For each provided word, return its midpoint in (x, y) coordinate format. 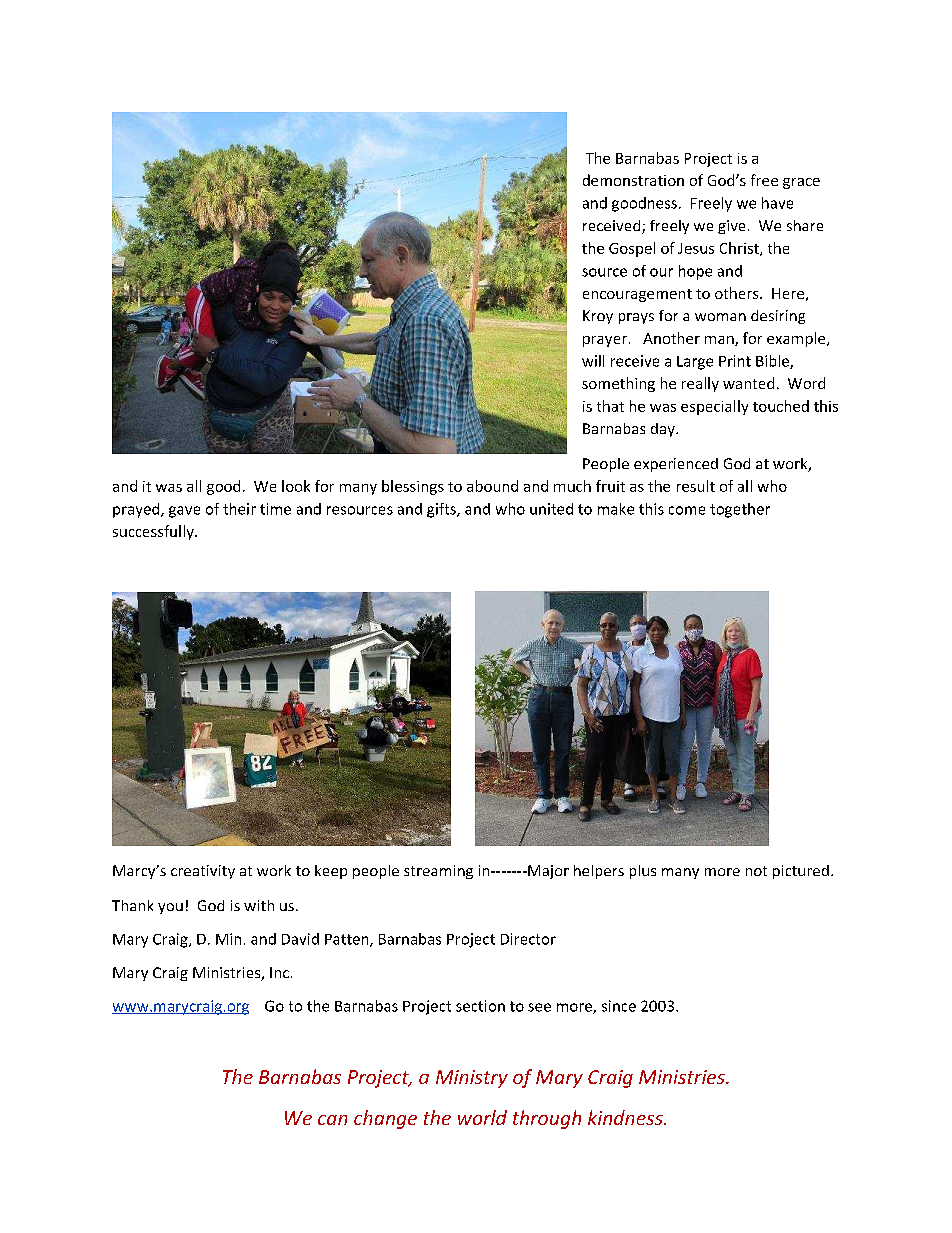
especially (714, 407)
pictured (801, 872)
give (731, 227)
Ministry (472, 1079)
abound (492, 486)
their (239, 509)
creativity (203, 872)
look (296, 486)
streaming (438, 872)
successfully (154, 532)
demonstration (633, 180)
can (332, 1120)
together (740, 510)
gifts (442, 510)
